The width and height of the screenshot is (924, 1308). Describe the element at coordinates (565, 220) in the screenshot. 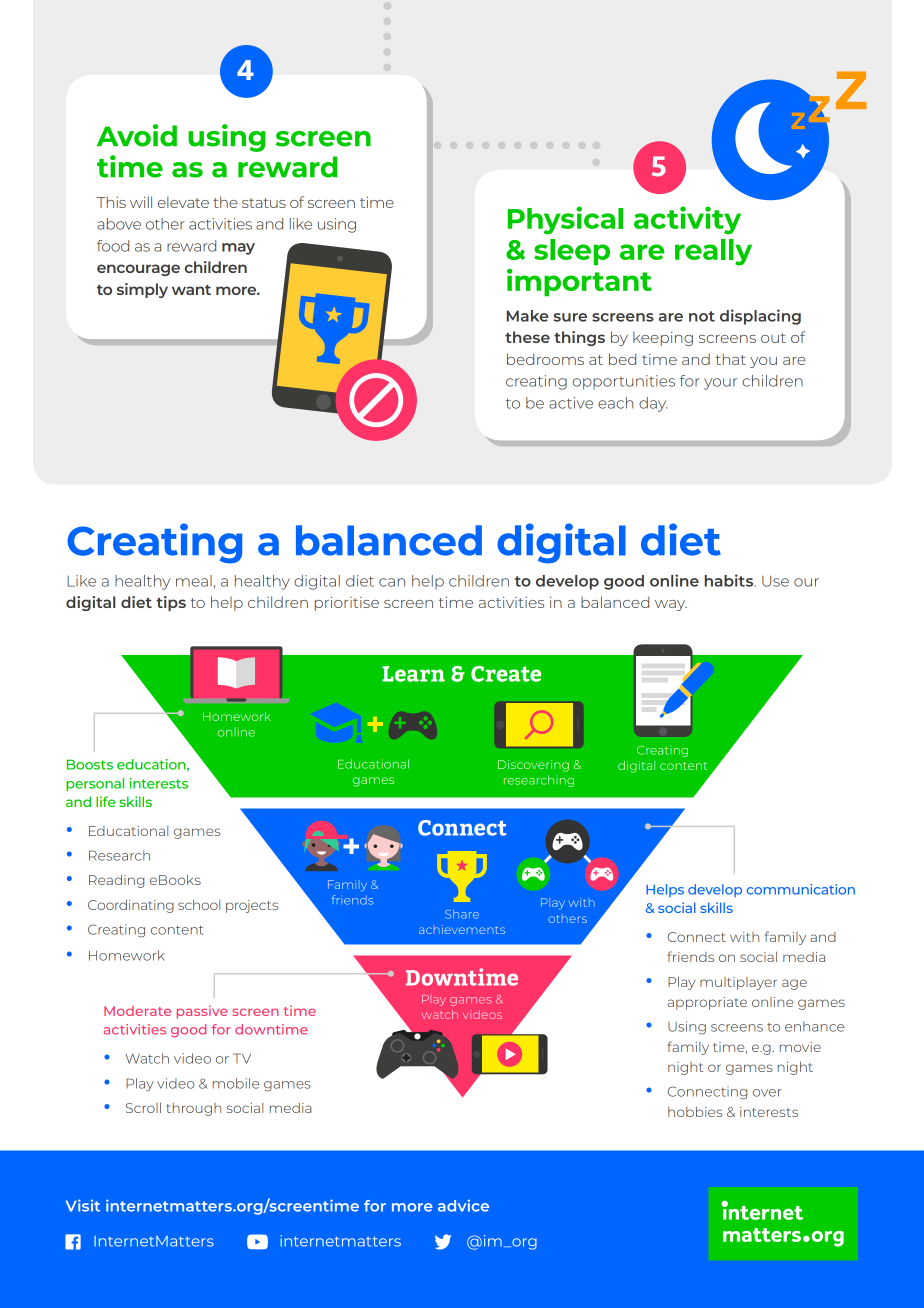

I see `Physical` at that location.
